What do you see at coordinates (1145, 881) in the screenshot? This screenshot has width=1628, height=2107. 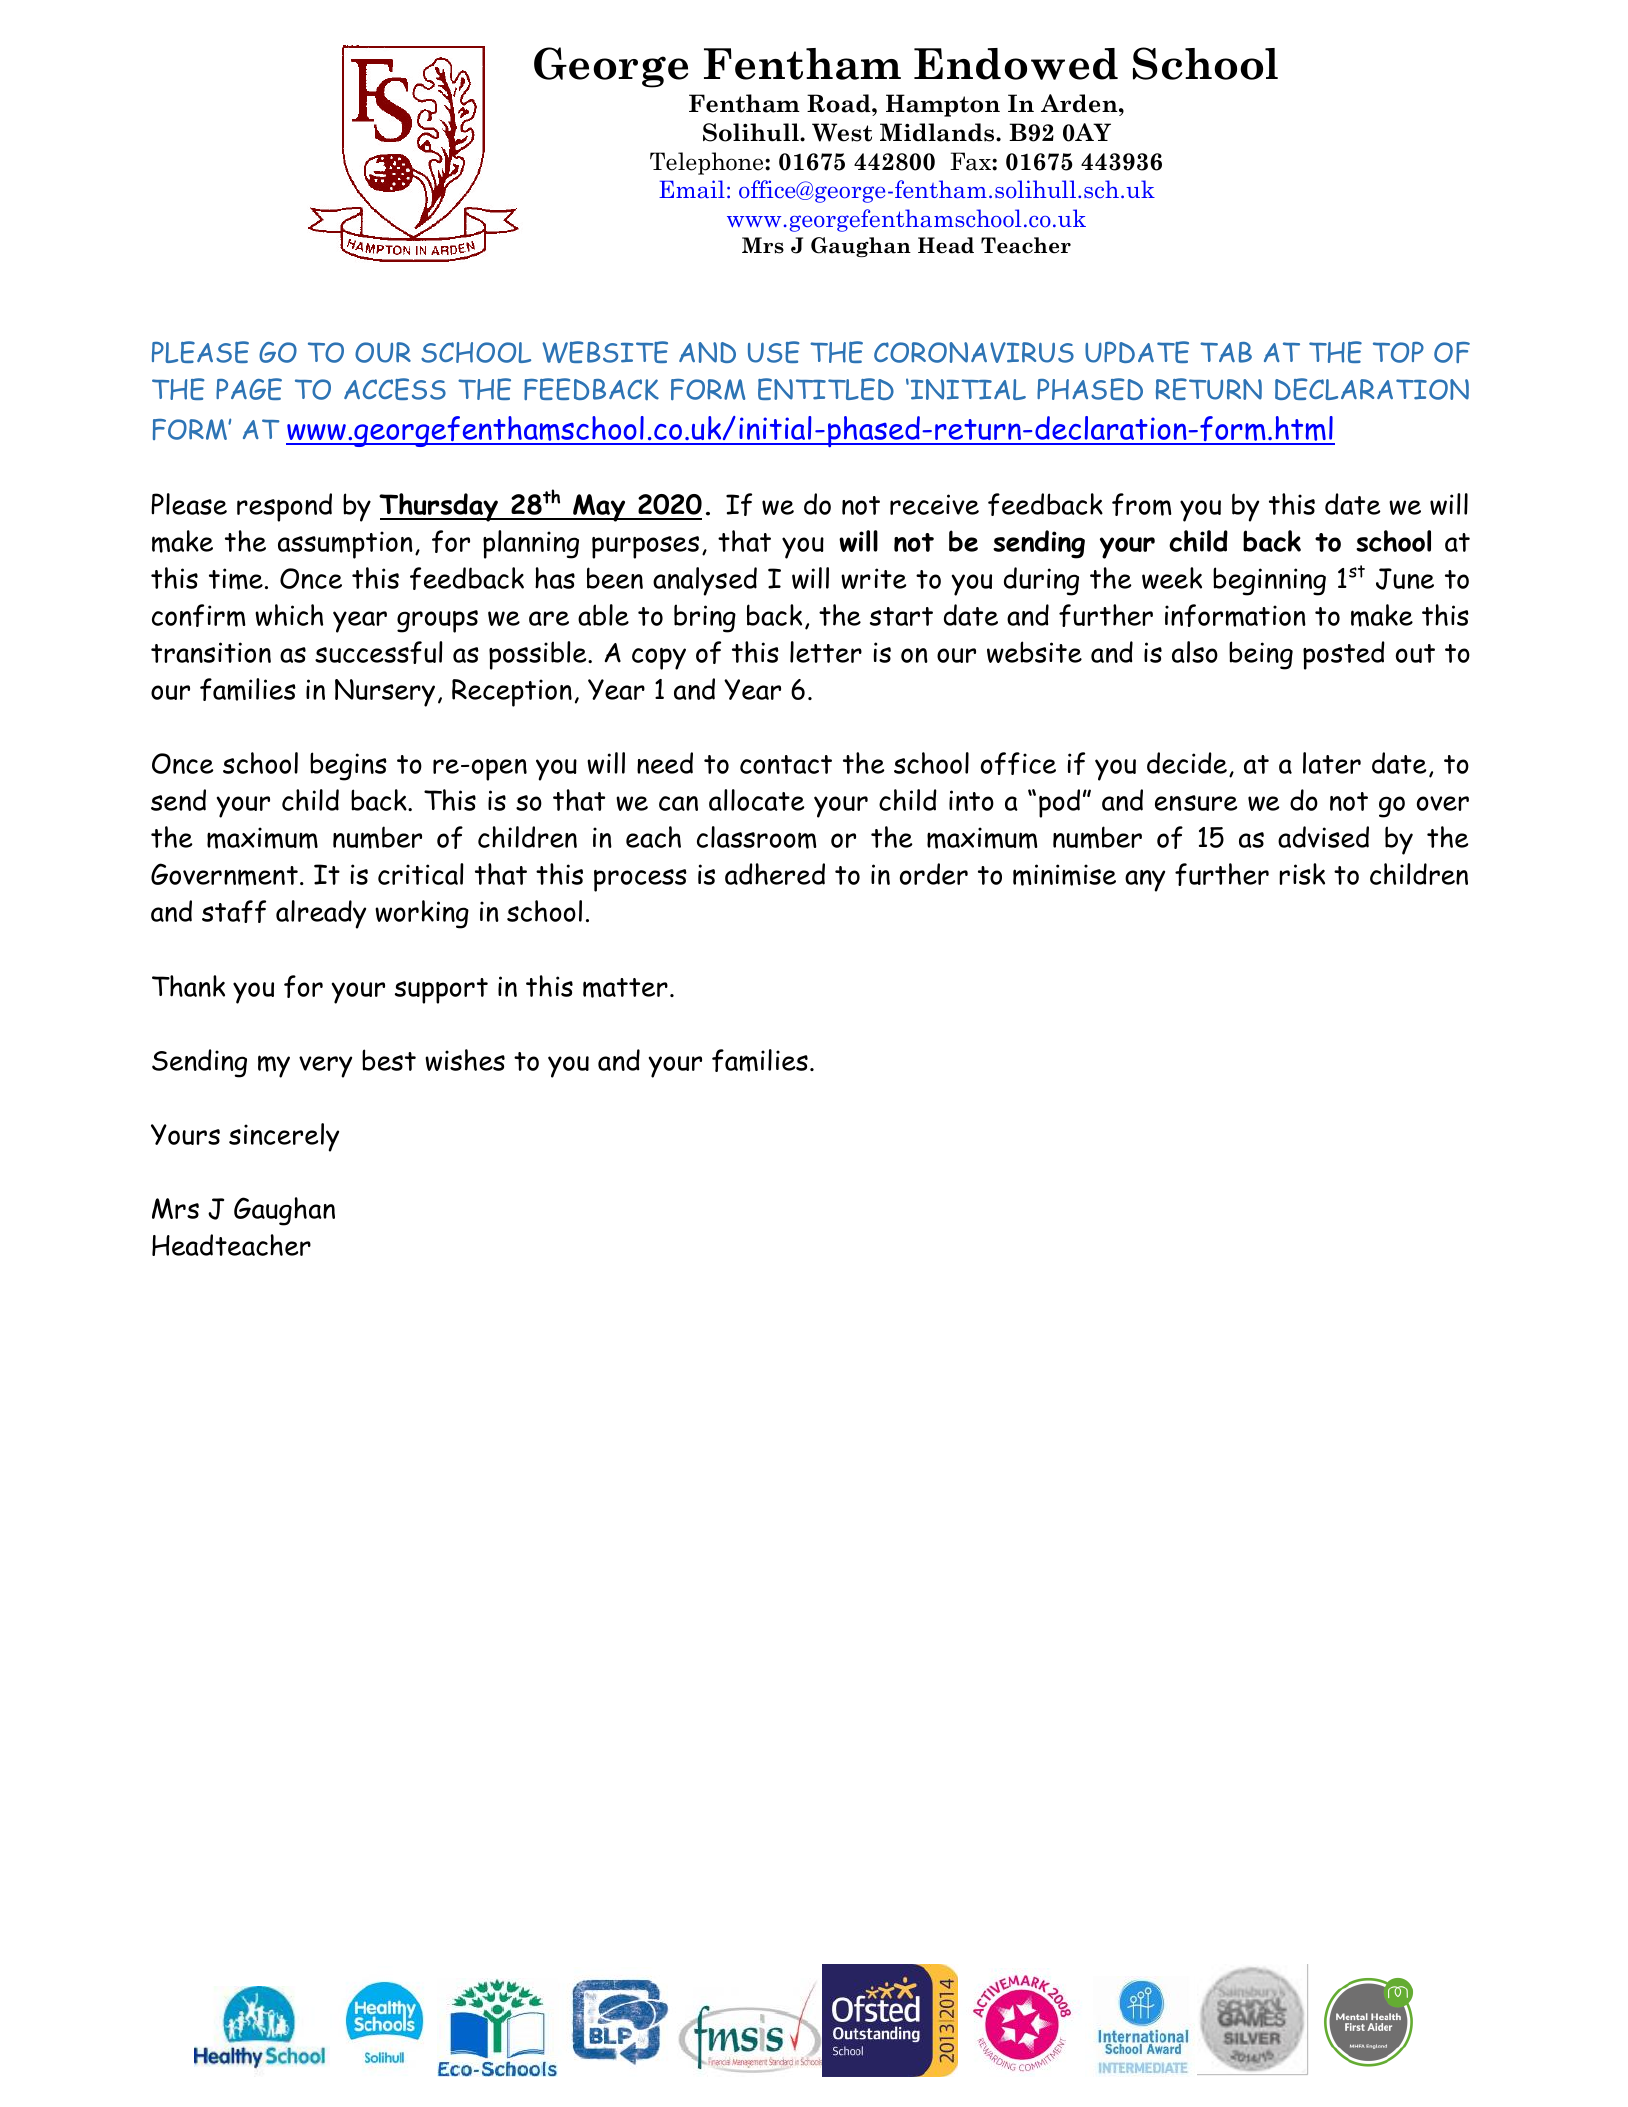 I see `any` at bounding box center [1145, 881].
